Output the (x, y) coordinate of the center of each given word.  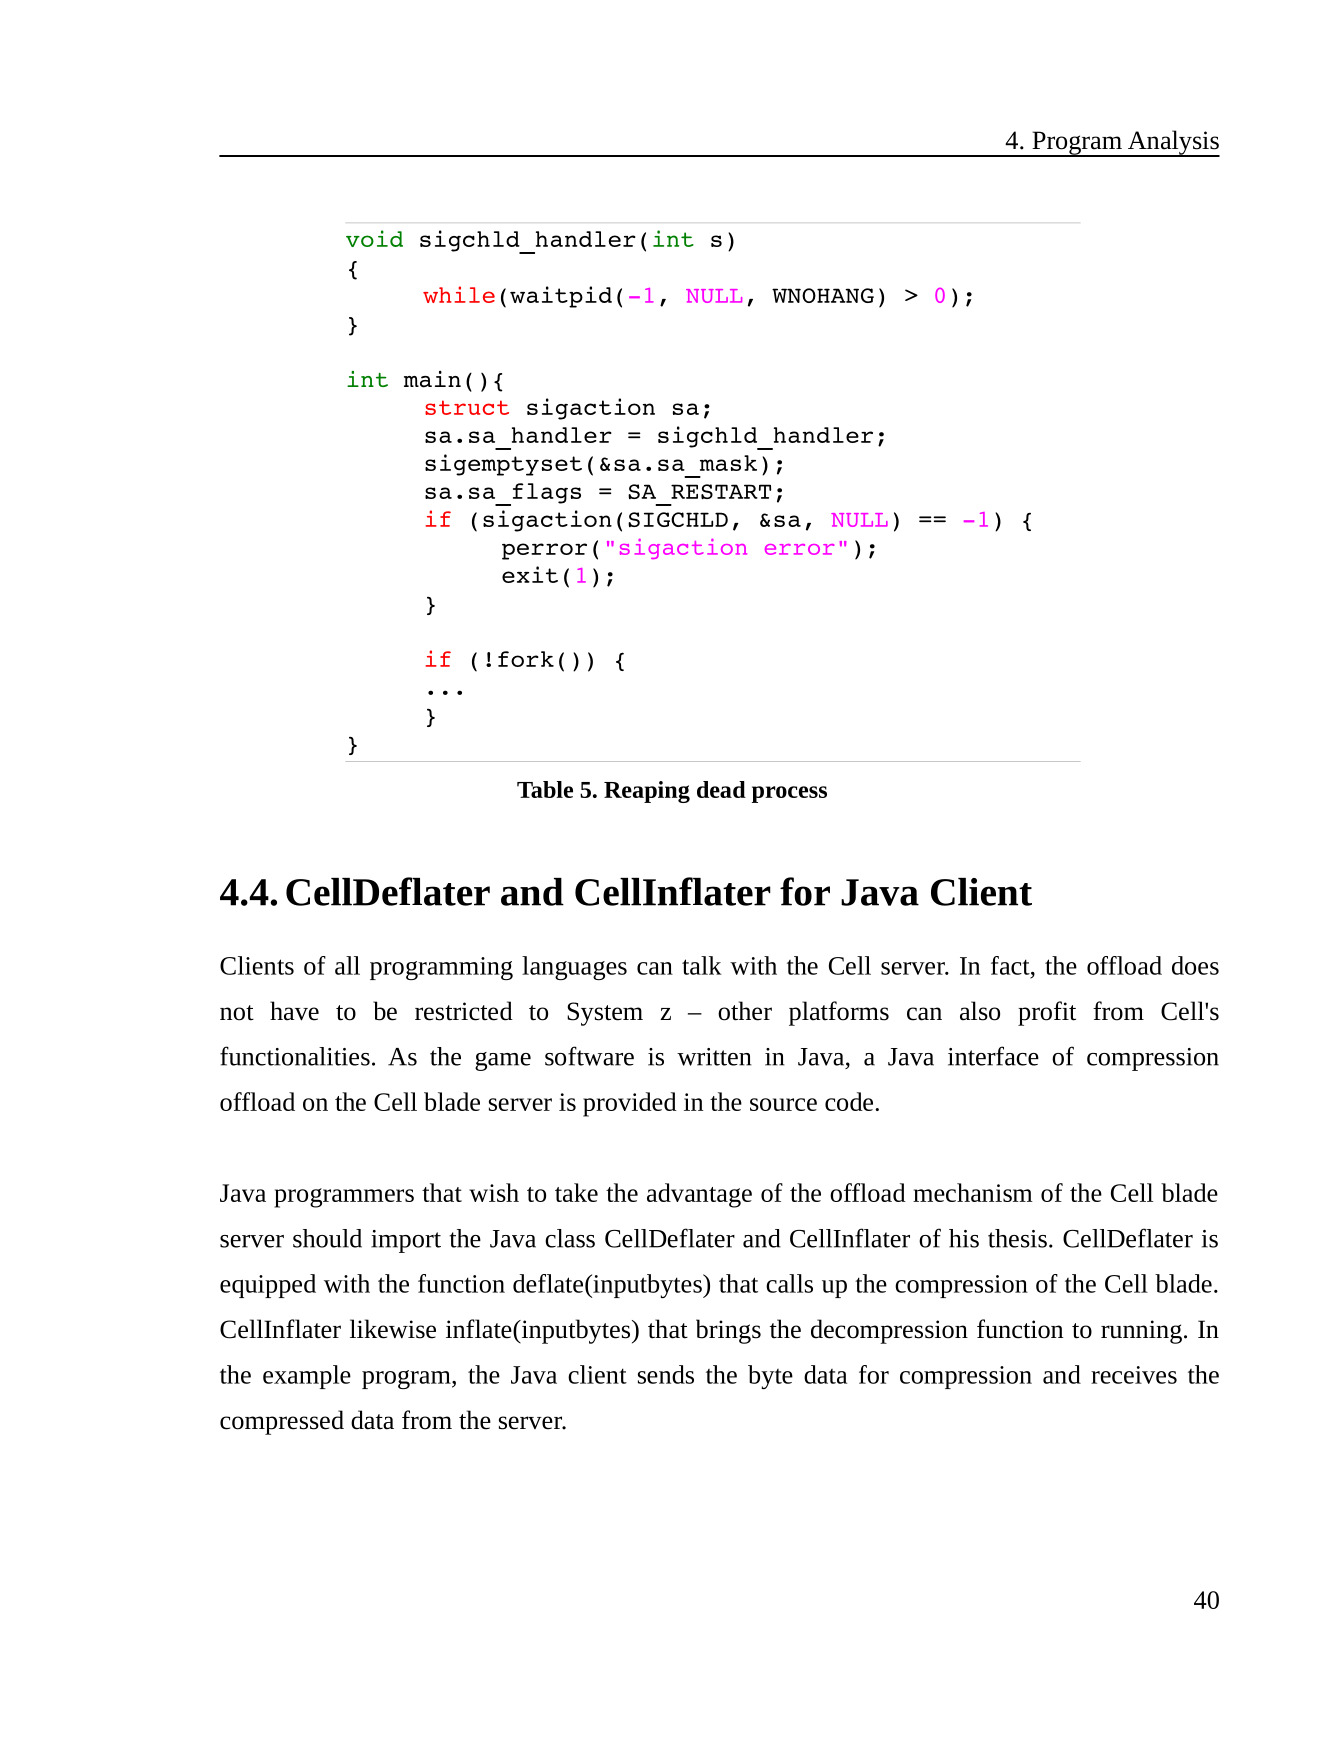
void (374, 238)
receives (1134, 1375)
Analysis (1172, 143)
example (307, 1377)
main (432, 379)
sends (666, 1374)
